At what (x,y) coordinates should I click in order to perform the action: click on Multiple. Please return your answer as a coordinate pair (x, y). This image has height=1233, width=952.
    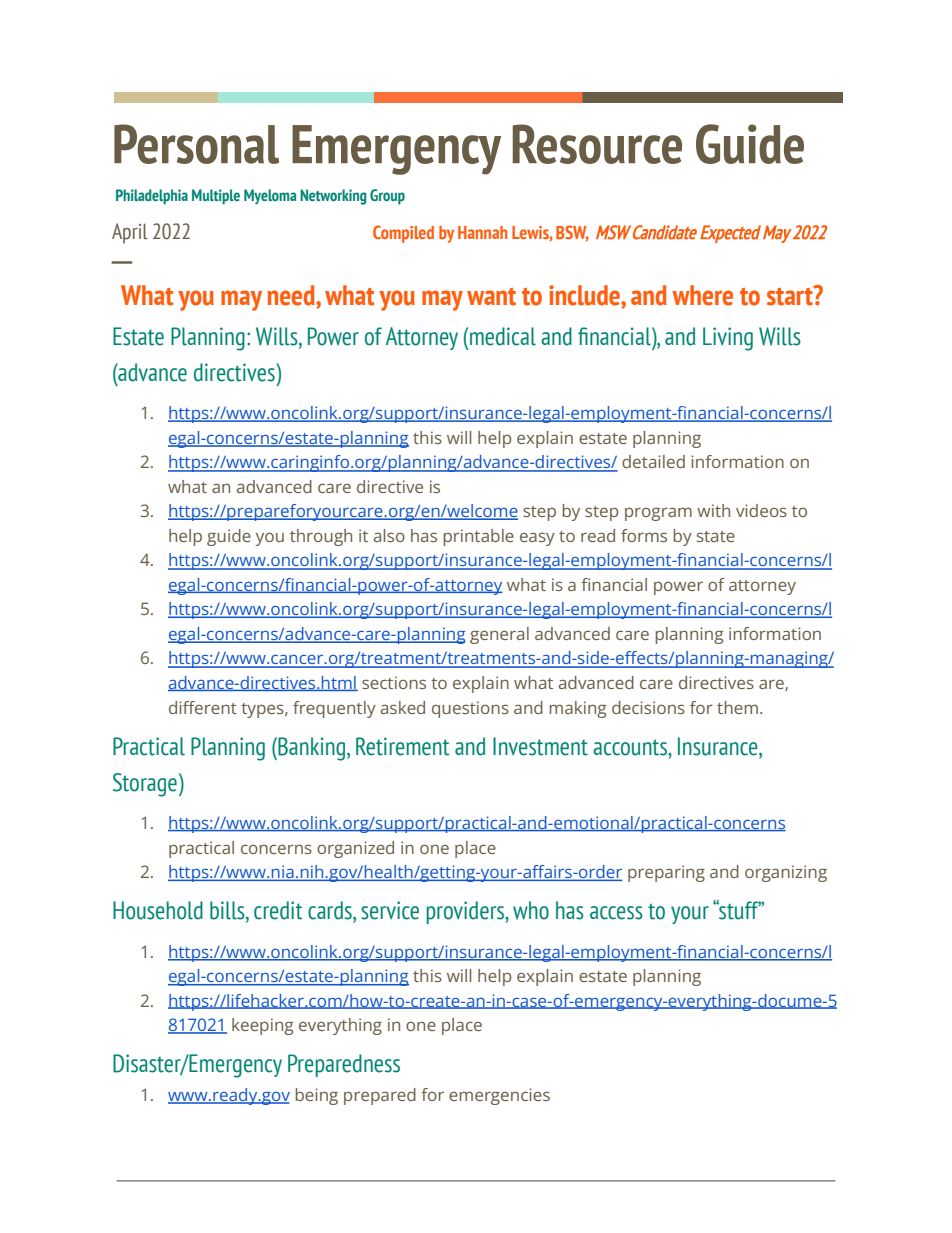
    Looking at the image, I should click on (216, 197).
